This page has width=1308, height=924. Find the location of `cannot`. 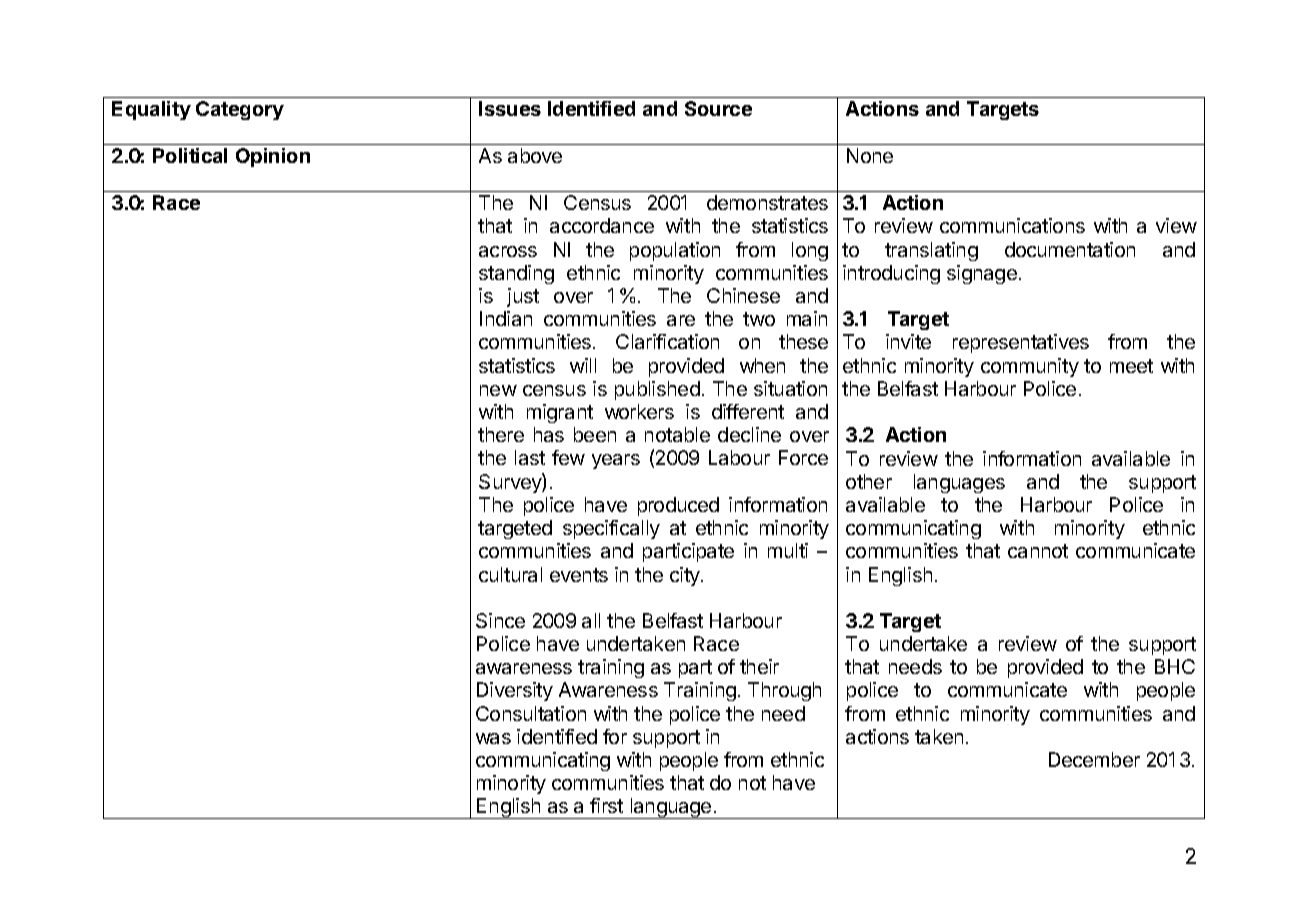

cannot is located at coordinates (1038, 551).
